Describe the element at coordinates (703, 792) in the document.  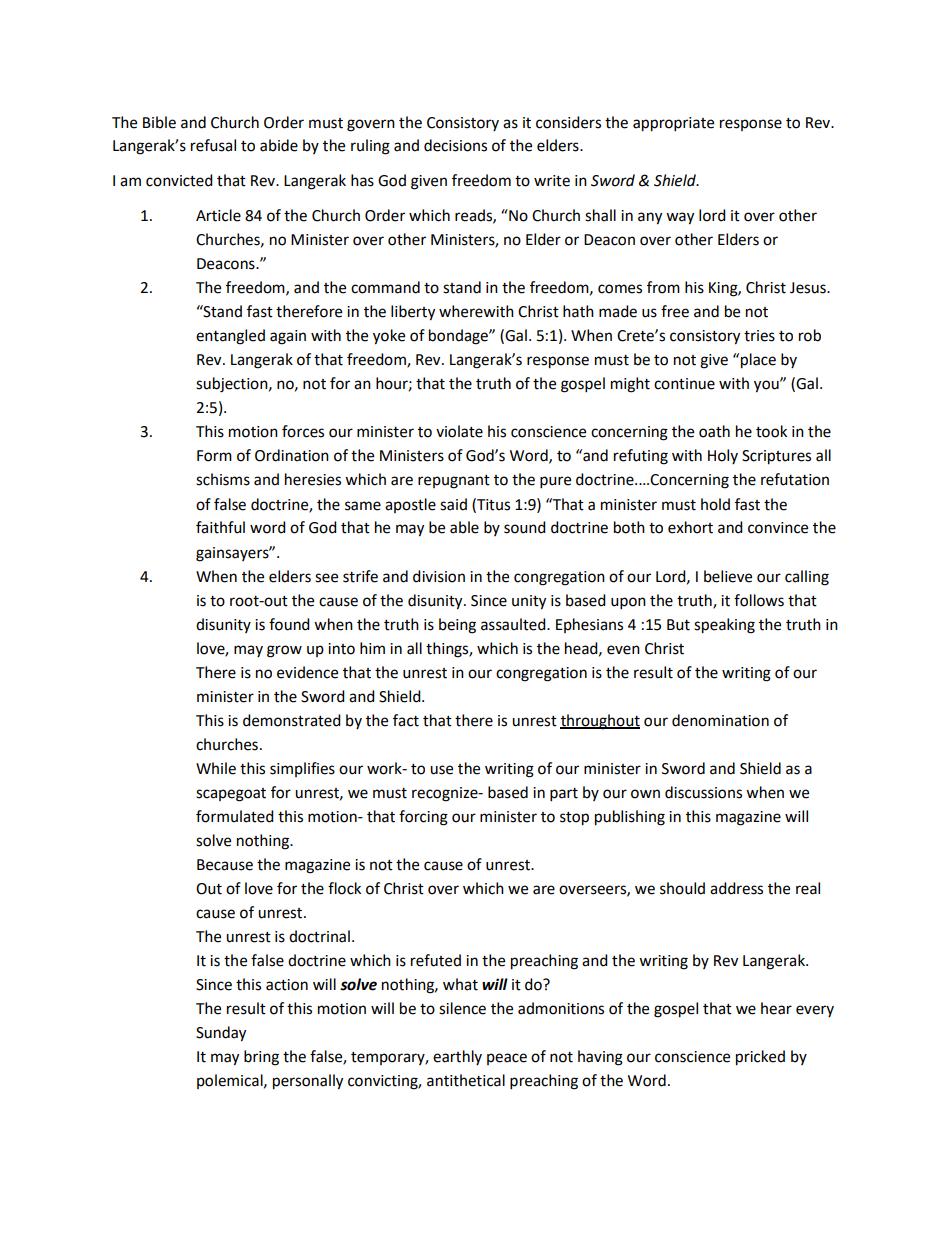
I see `discussions` at that location.
